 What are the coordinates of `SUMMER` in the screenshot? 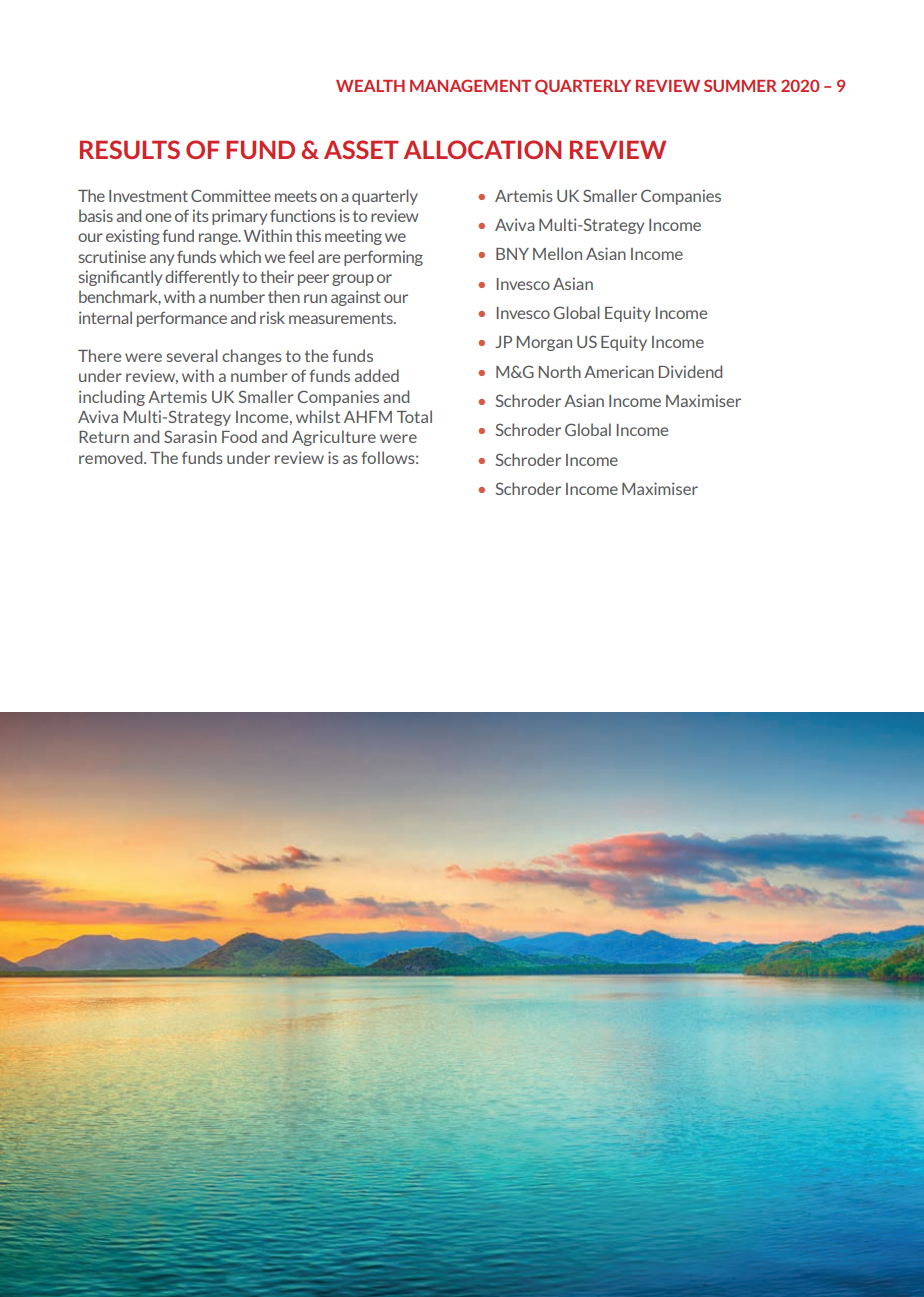 It's located at (740, 85).
